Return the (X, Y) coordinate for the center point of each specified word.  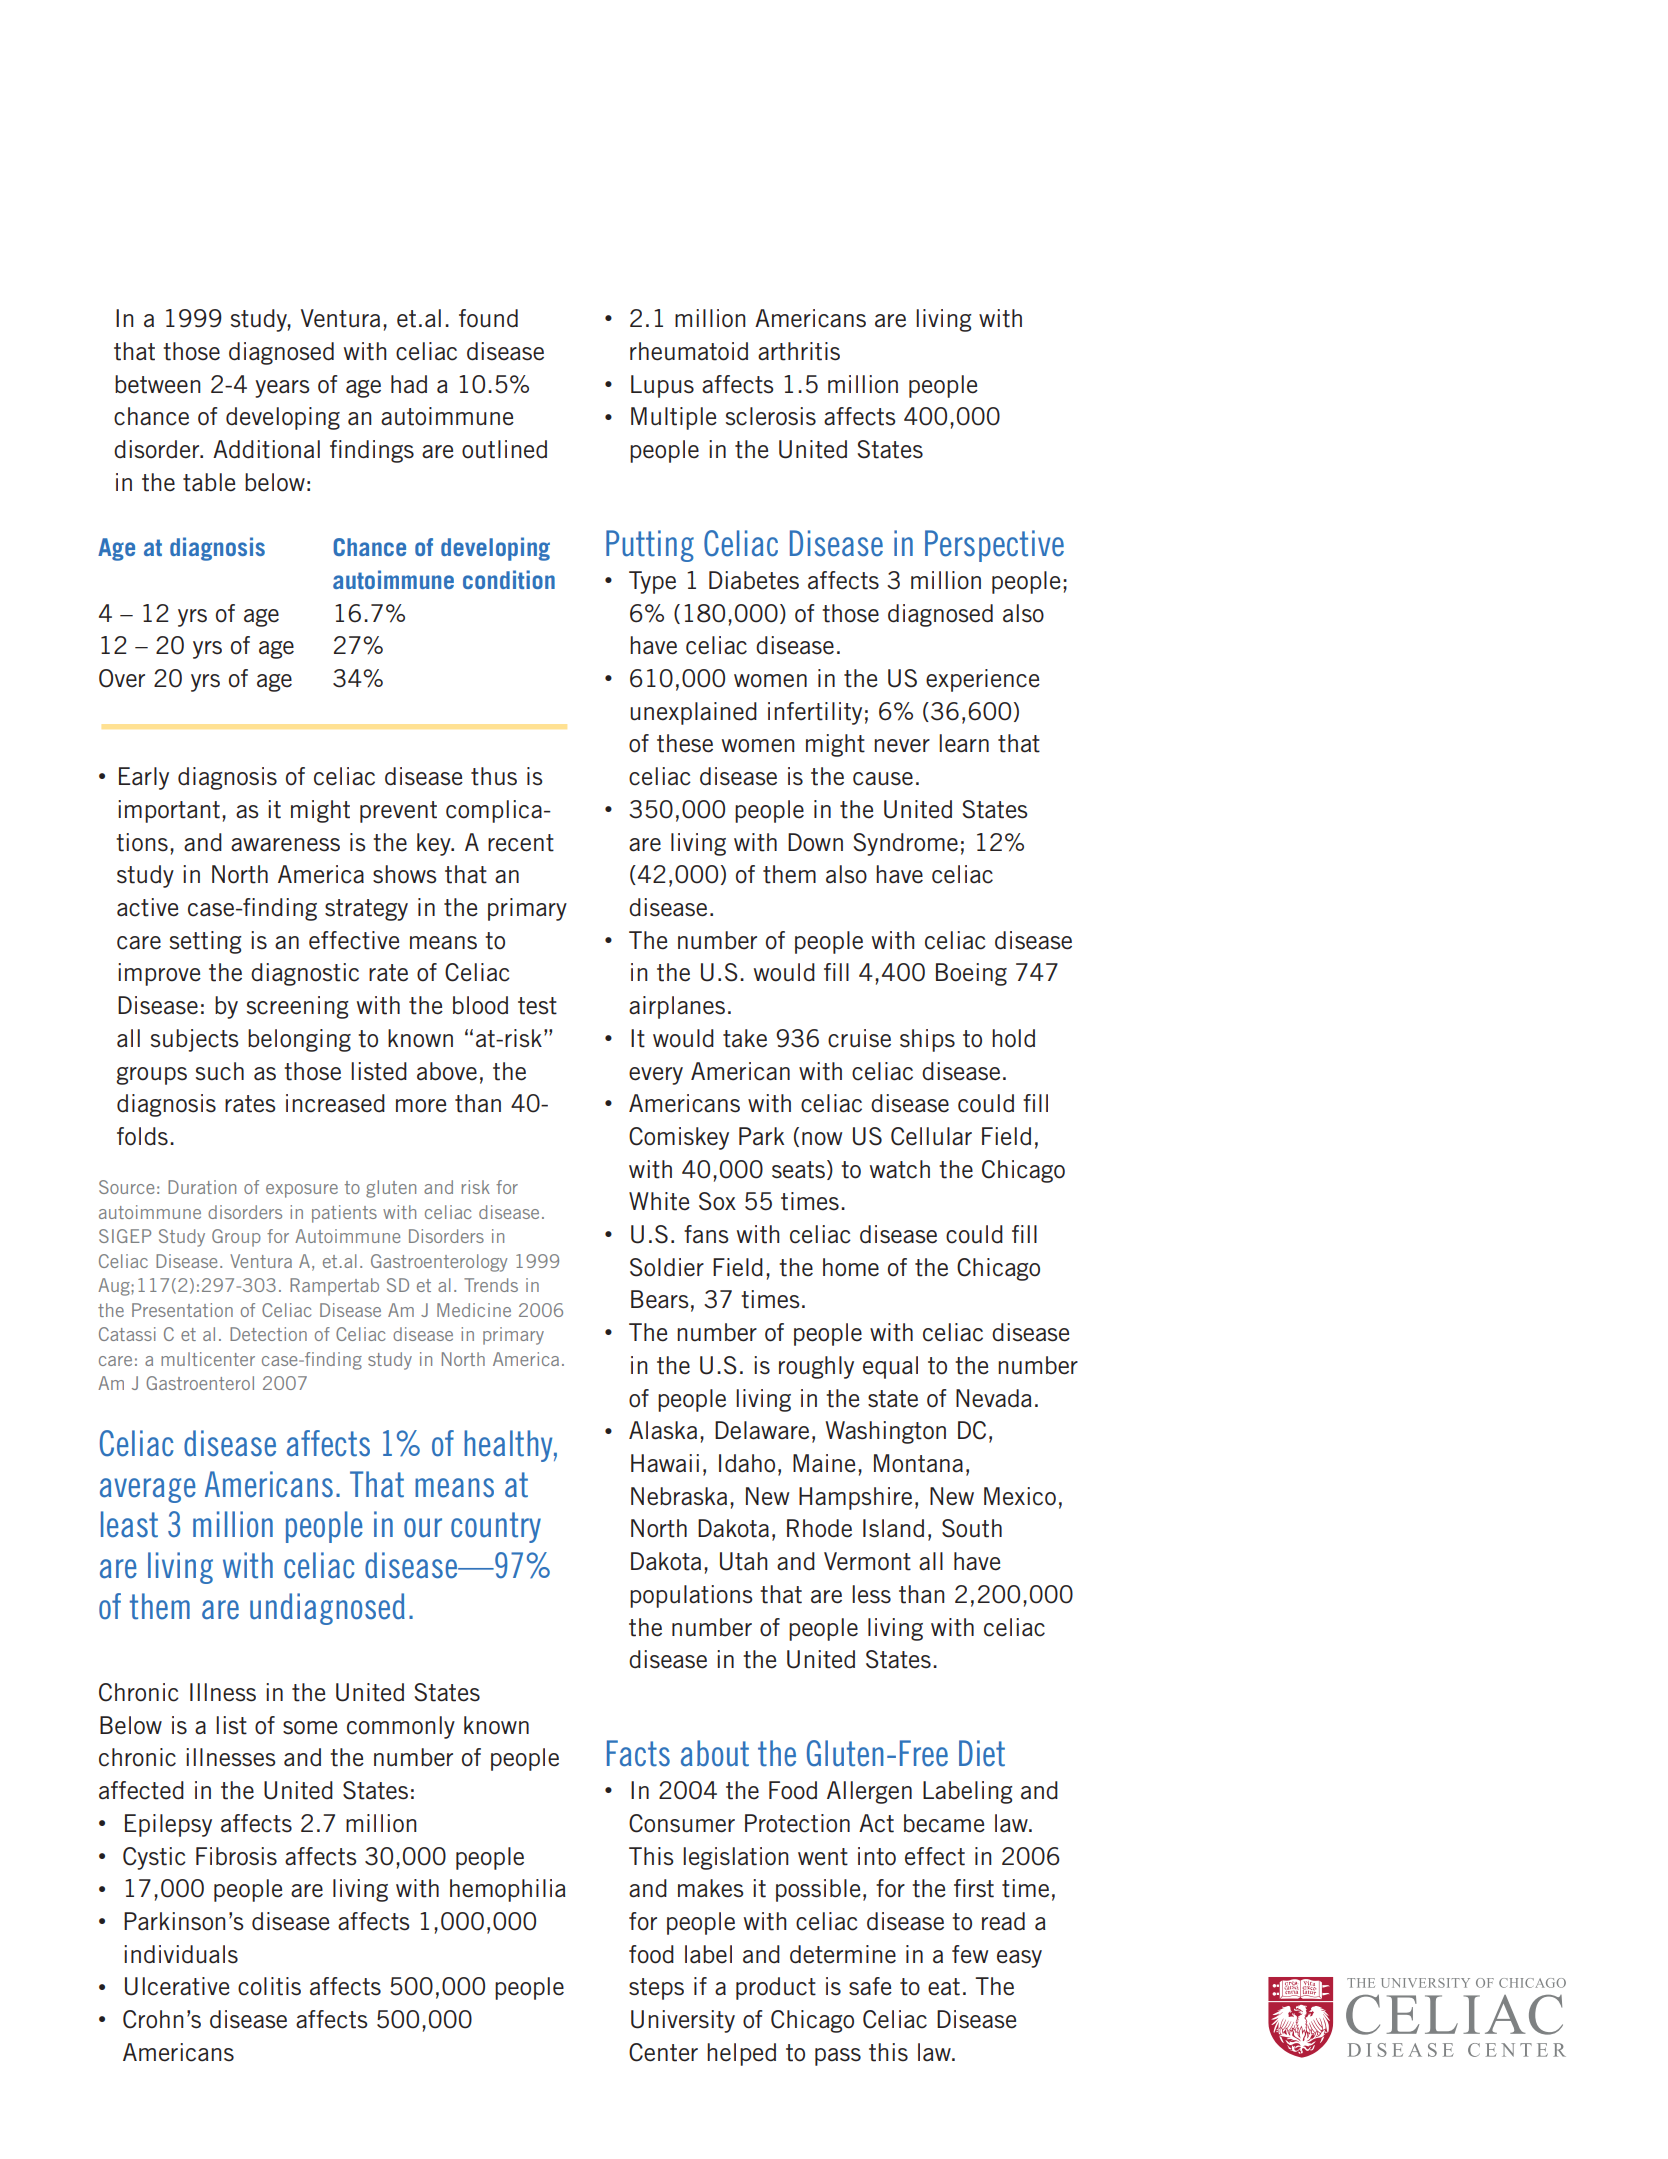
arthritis (799, 351)
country (496, 1527)
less (871, 1594)
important (169, 811)
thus (494, 776)
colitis (269, 1986)
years (282, 389)
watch (900, 1169)
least (129, 1524)
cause (883, 779)
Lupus (662, 386)
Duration (202, 1187)
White (659, 1201)
